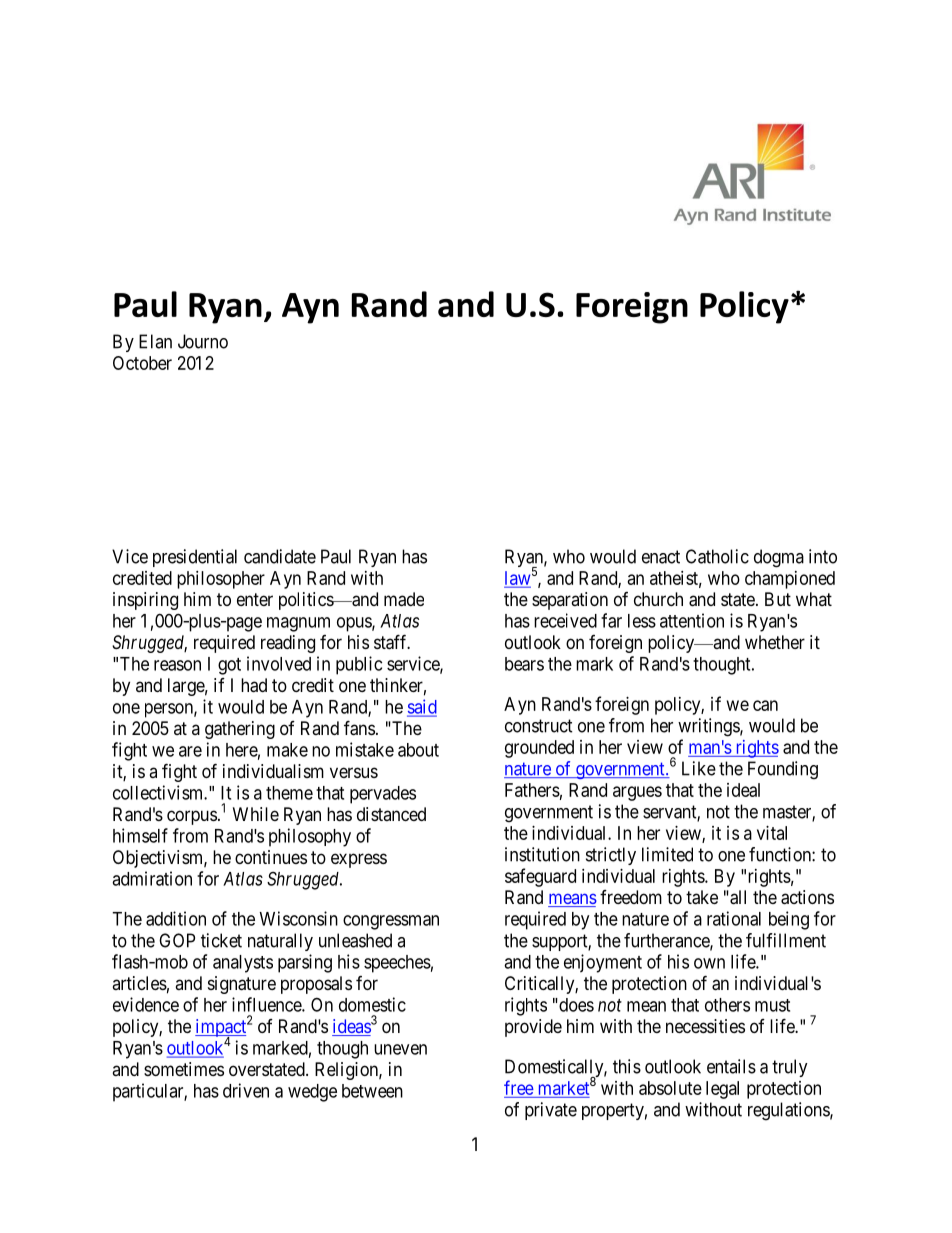 This screenshot has height=1233, width=952. What do you see at coordinates (722, 1090) in the screenshot?
I see `legal` at bounding box center [722, 1090].
